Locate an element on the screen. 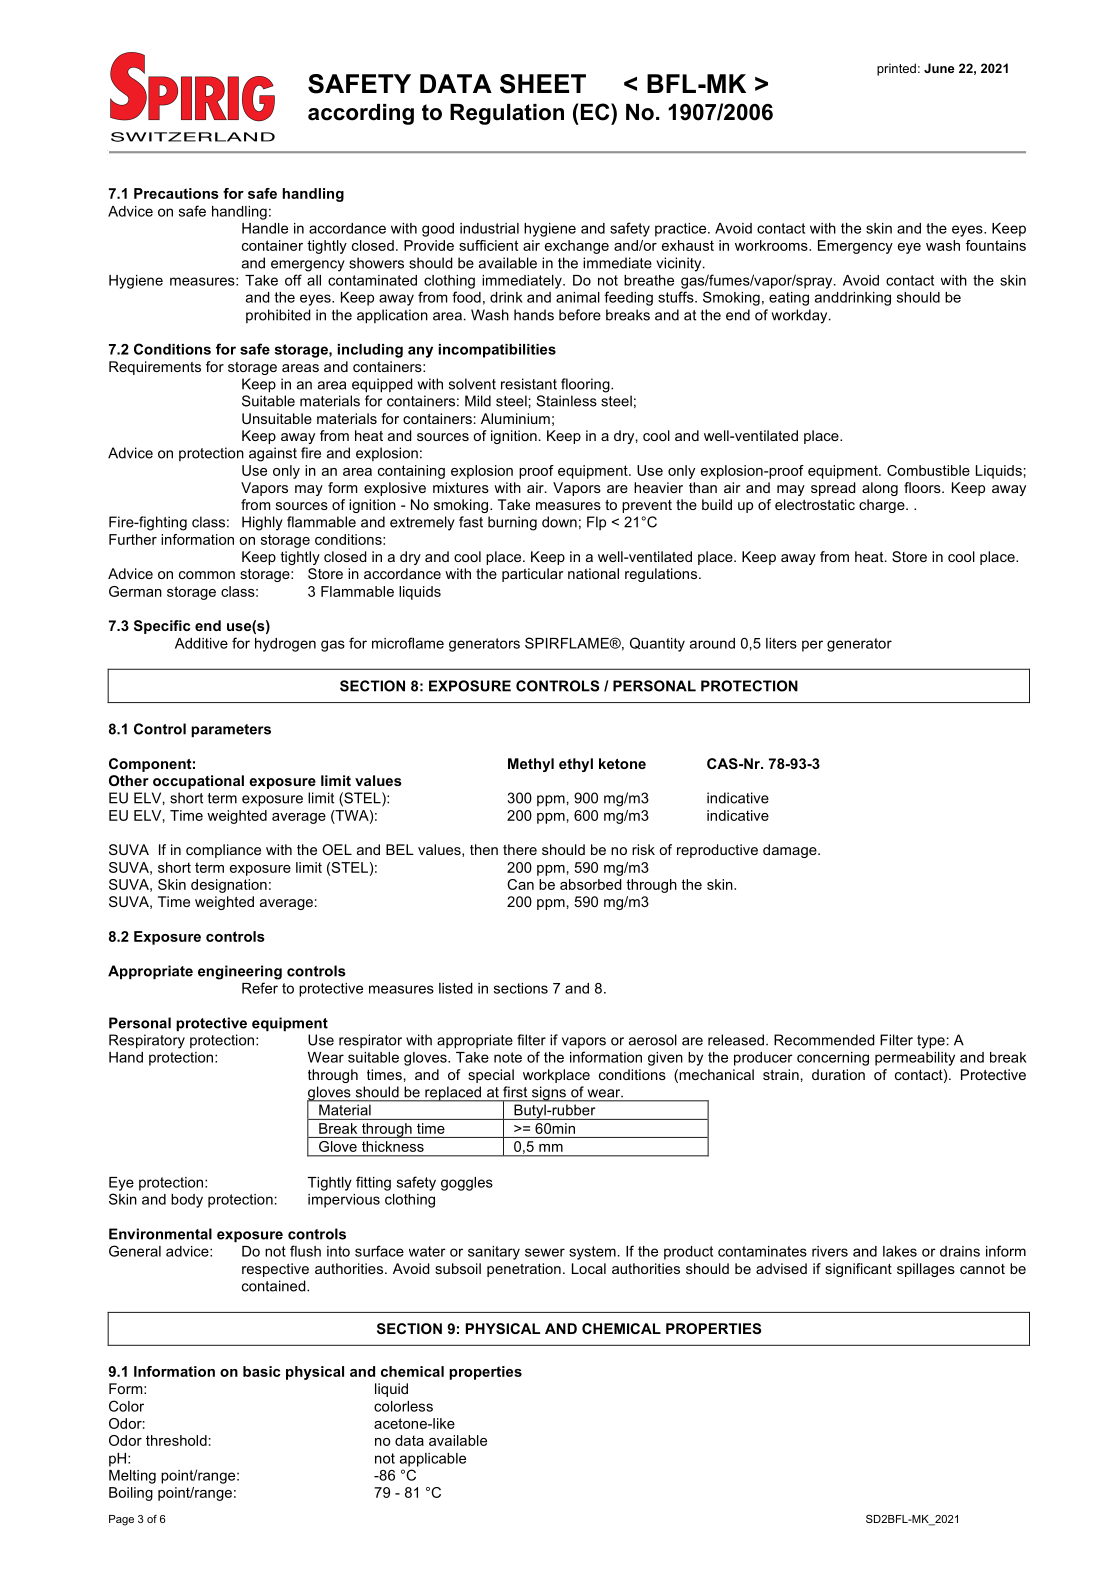 This screenshot has height=1582, width=1118. threshold is located at coordinates (176, 1440).
